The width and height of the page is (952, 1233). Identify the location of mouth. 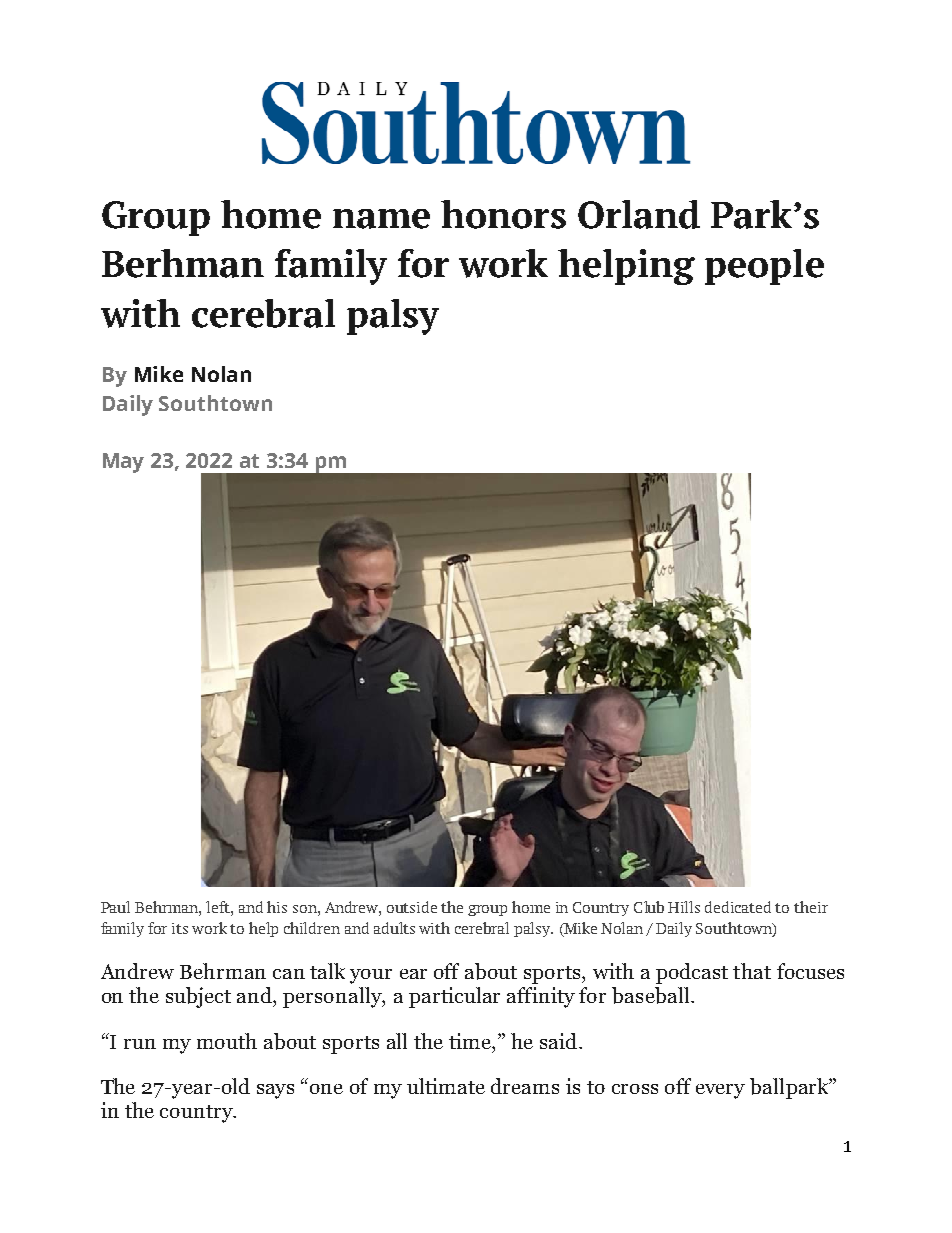
(227, 1041).
